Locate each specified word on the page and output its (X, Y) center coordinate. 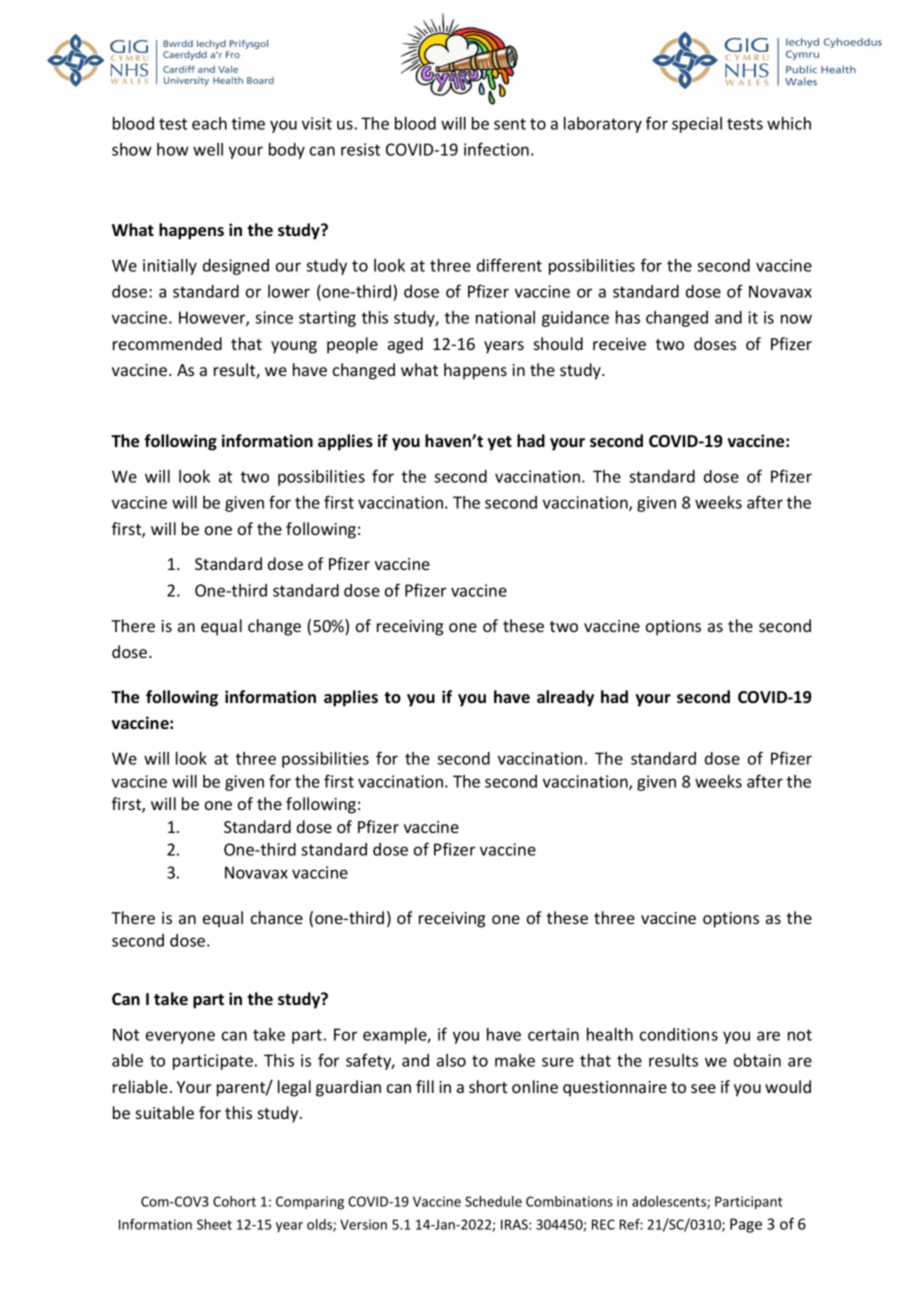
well (208, 149)
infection (496, 149)
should (558, 343)
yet (500, 443)
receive (619, 344)
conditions (679, 1034)
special (697, 125)
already (565, 698)
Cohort (234, 1201)
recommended (167, 343)
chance (277, 917)
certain (553, 1034)
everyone (180, 1037)
